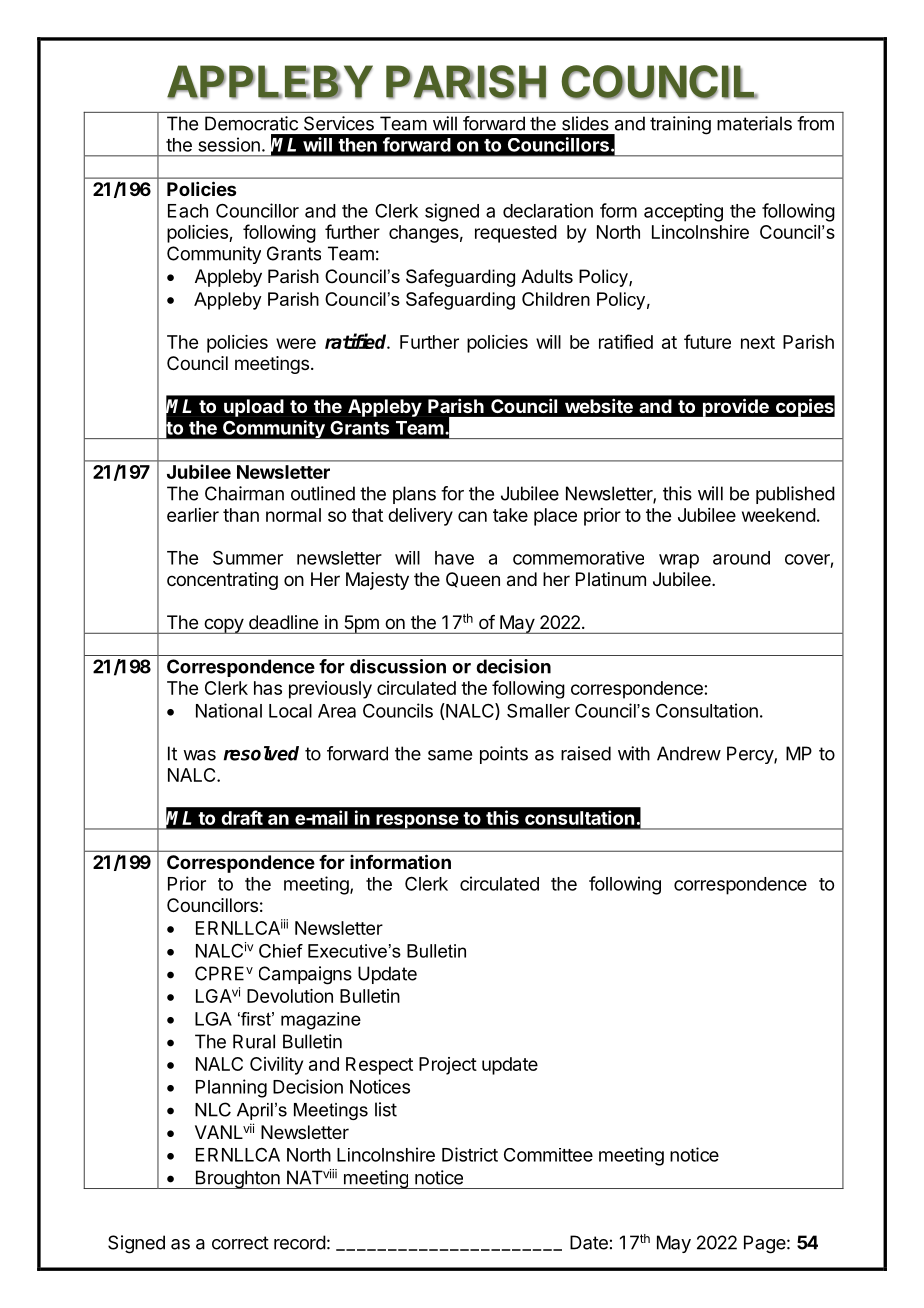 The height and width of the screenshot is (1308, 924). What do you see at coordinates (548, 1155) in the screenshot?
I see `Committee` at bounding box center [548, 1155].
